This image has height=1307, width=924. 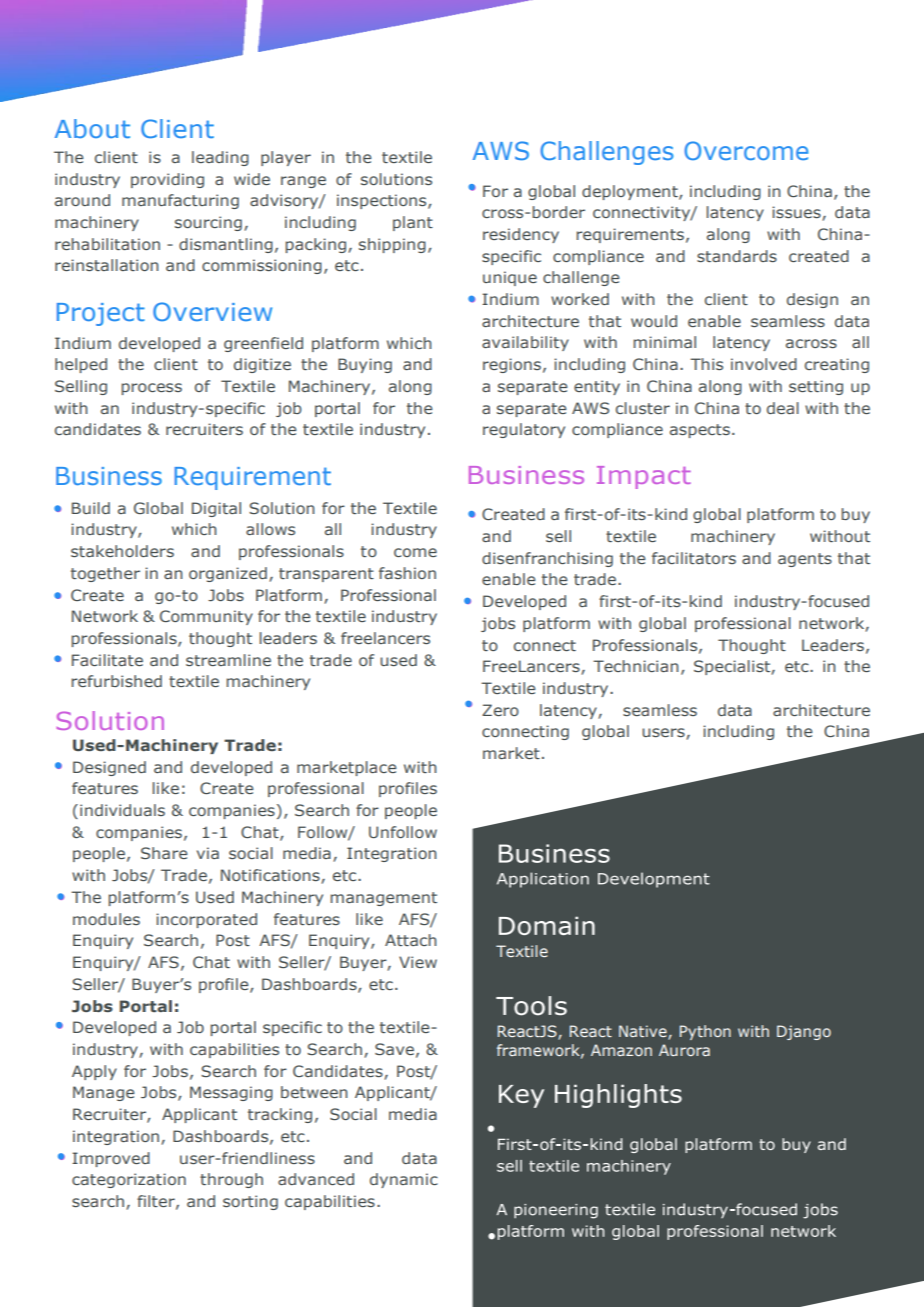 I want to click on providing, so click(x=167, y=180).
